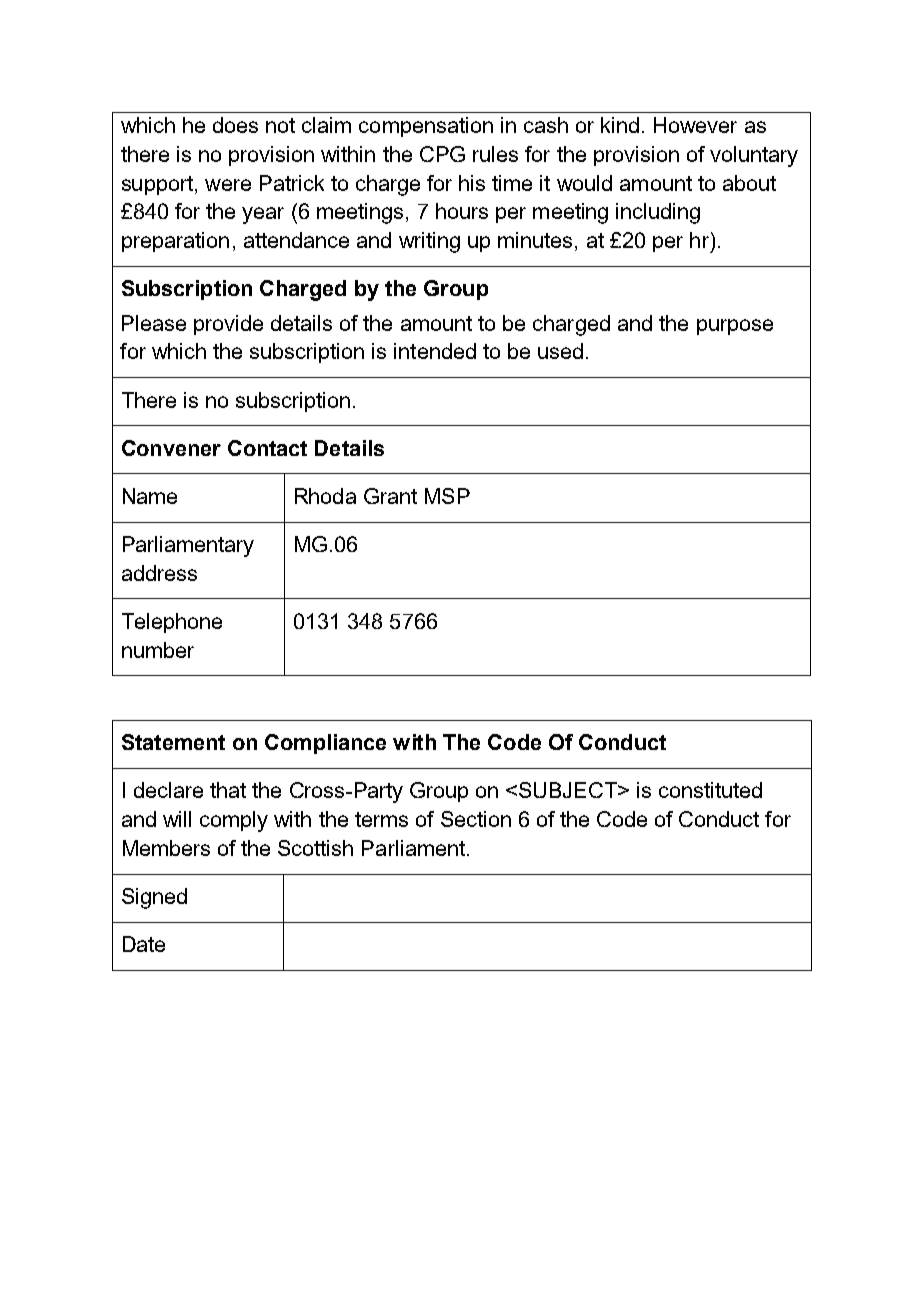 This screenshot has width=924, height=1308. I want to click on number, so click(158, 650).
